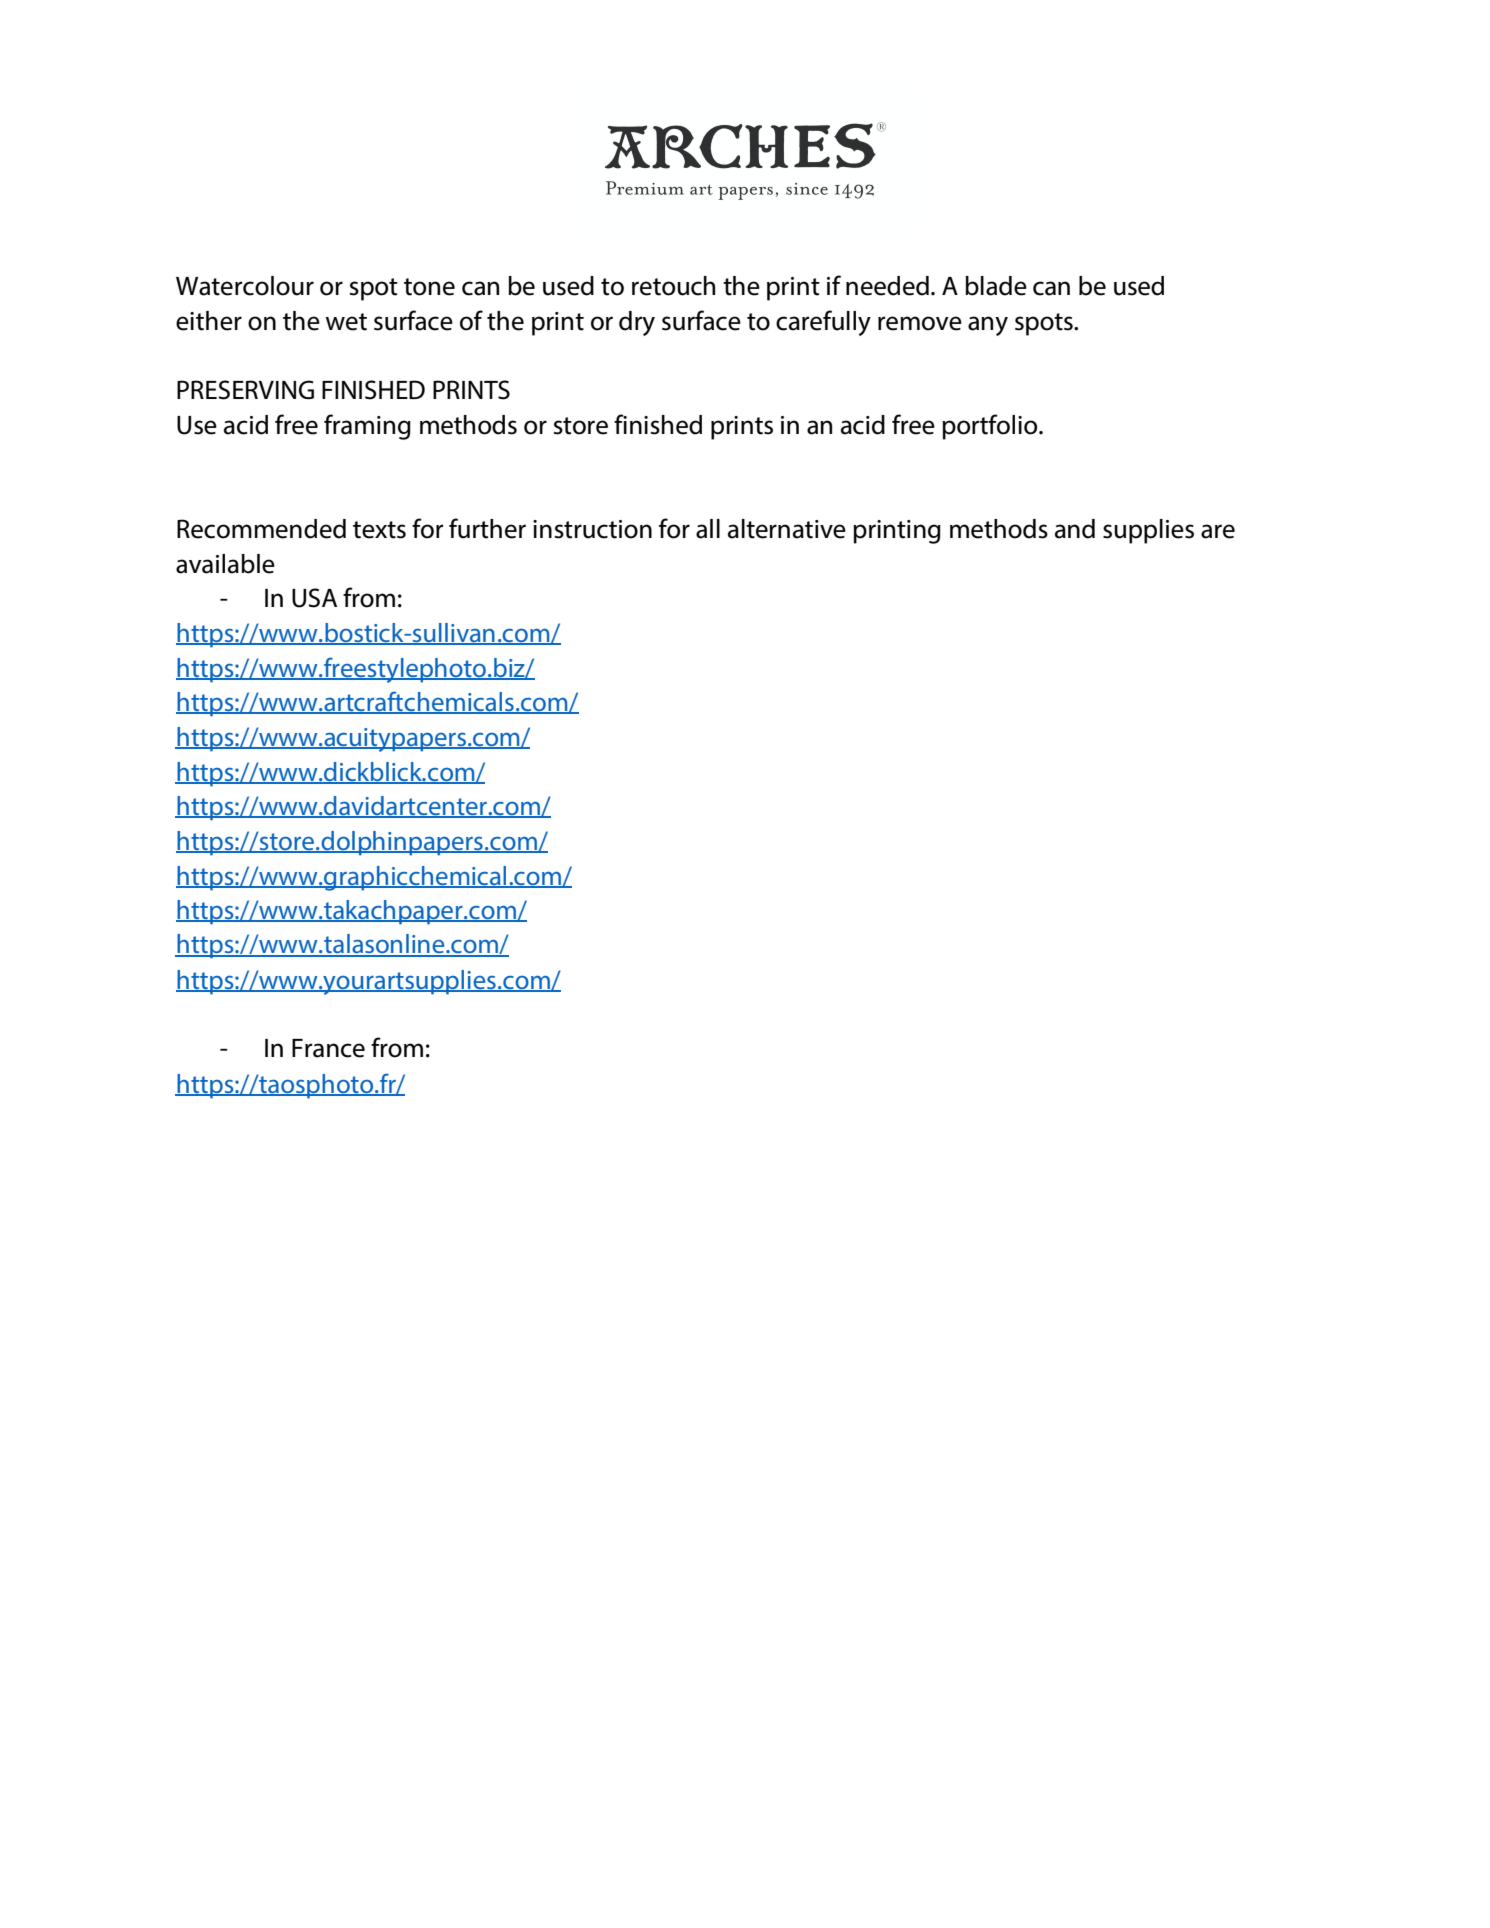  I want to click on USA, so click(314, 598).
